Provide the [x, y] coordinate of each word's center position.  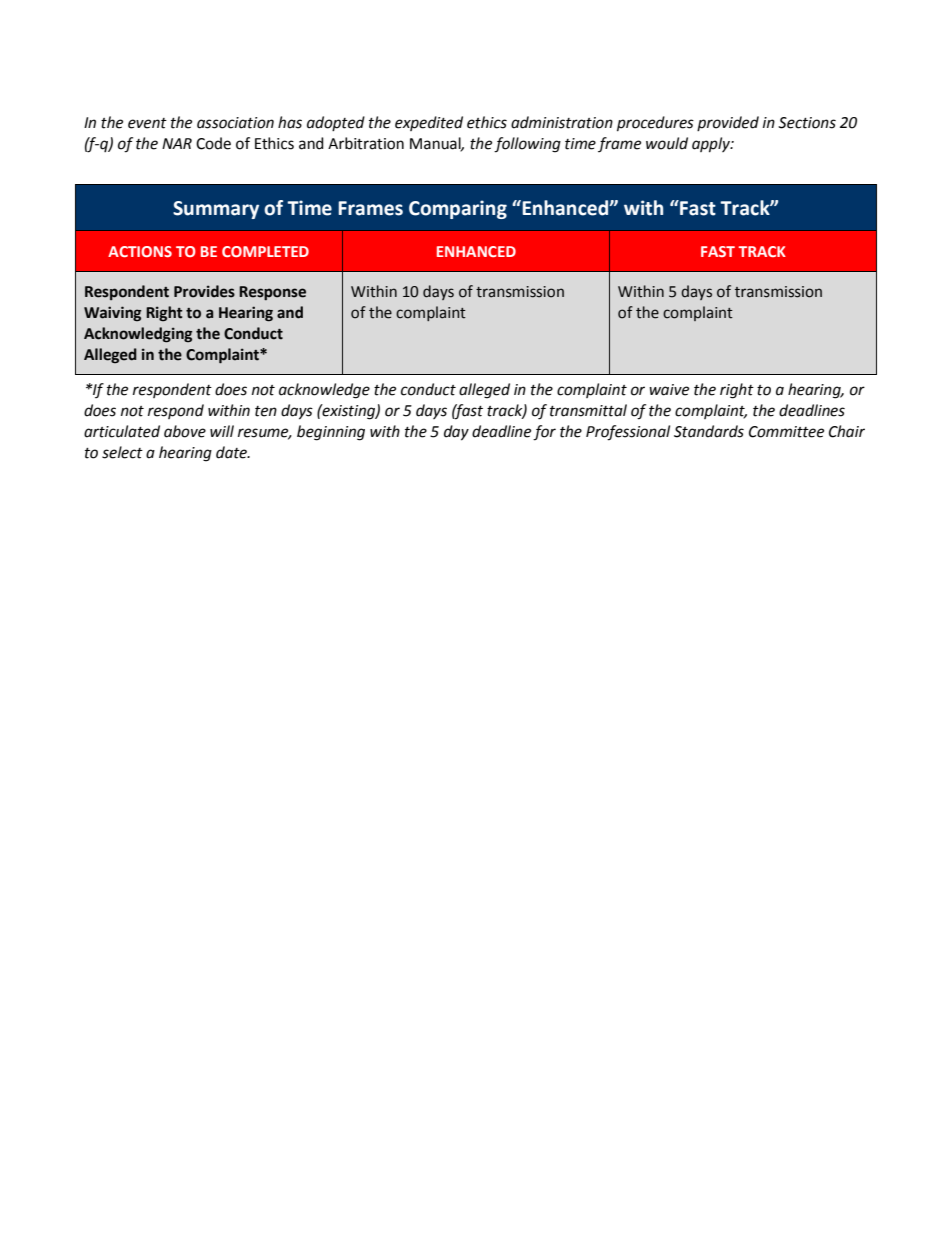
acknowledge [324, 391]
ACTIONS [140, 251]
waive [669, 390]
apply [712, 145]
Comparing [458, 209]
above [185, 431]
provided [728, 123]
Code [213, 143]
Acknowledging [138, 335]
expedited [429, 123]
